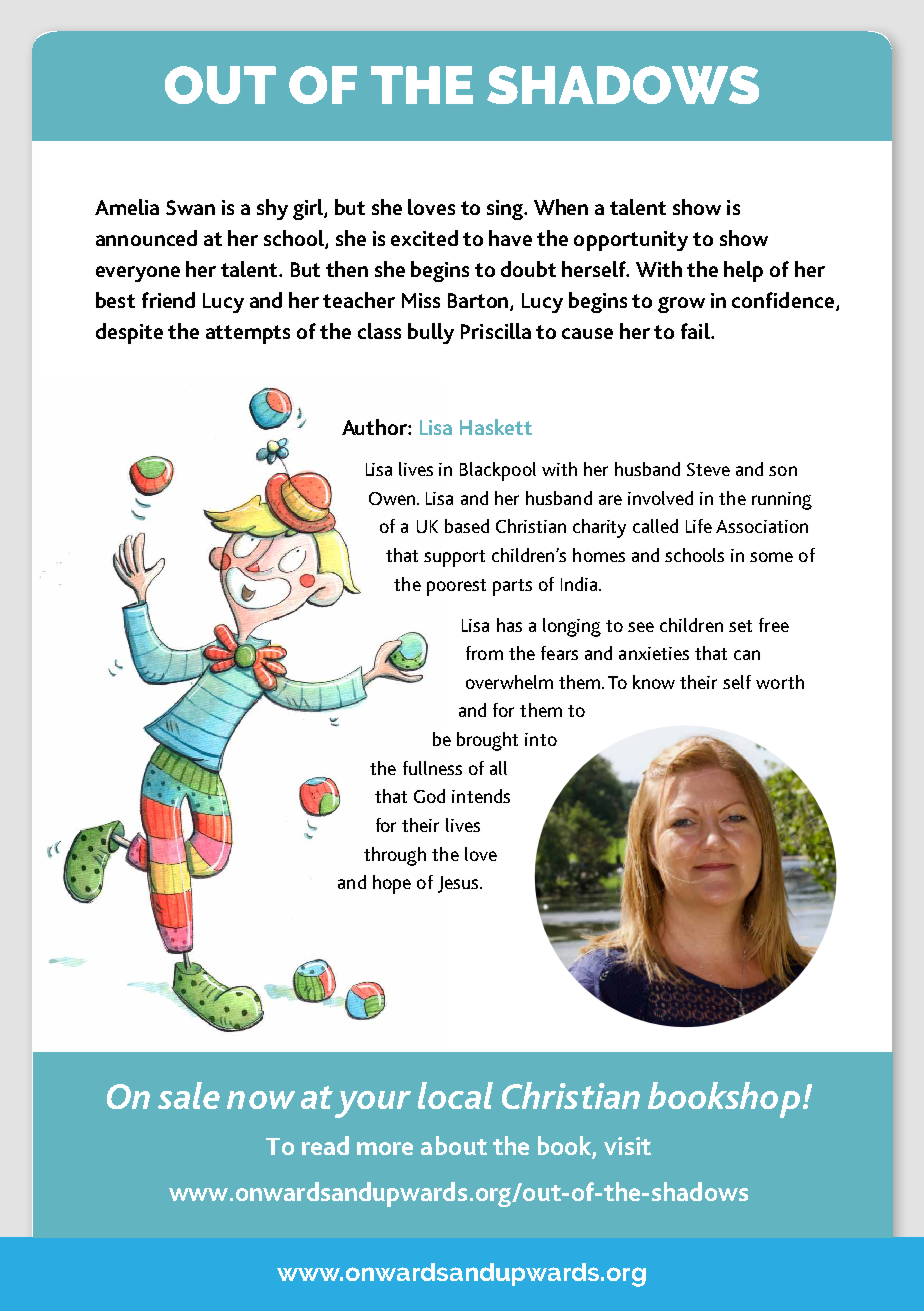 The image size is (924, 1311). I want to click on sale, so click(189, 1095).
